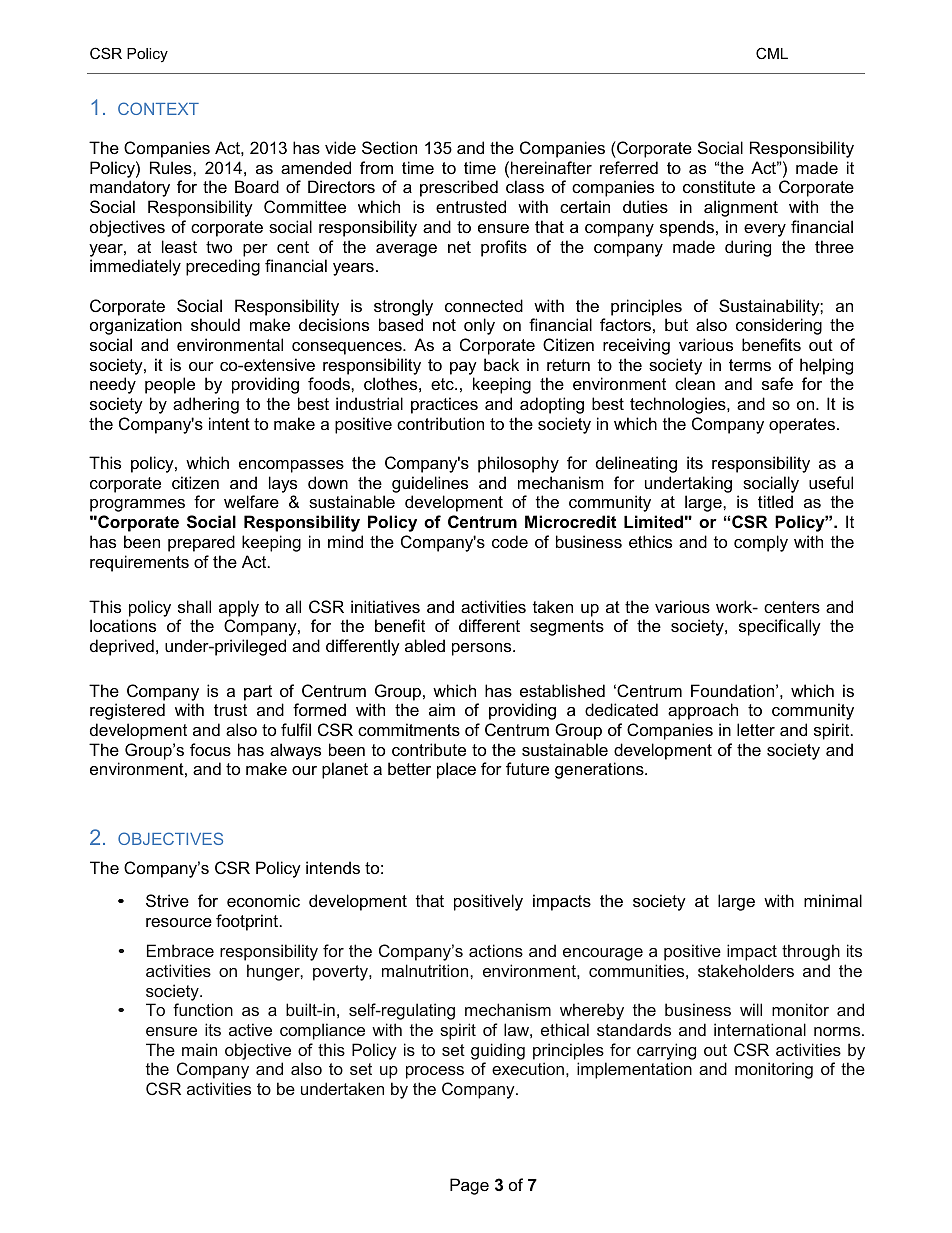  What do you see at coordinates (389, 147) in the screenshot?
I see `Section` at bounding box center [389, 147].
